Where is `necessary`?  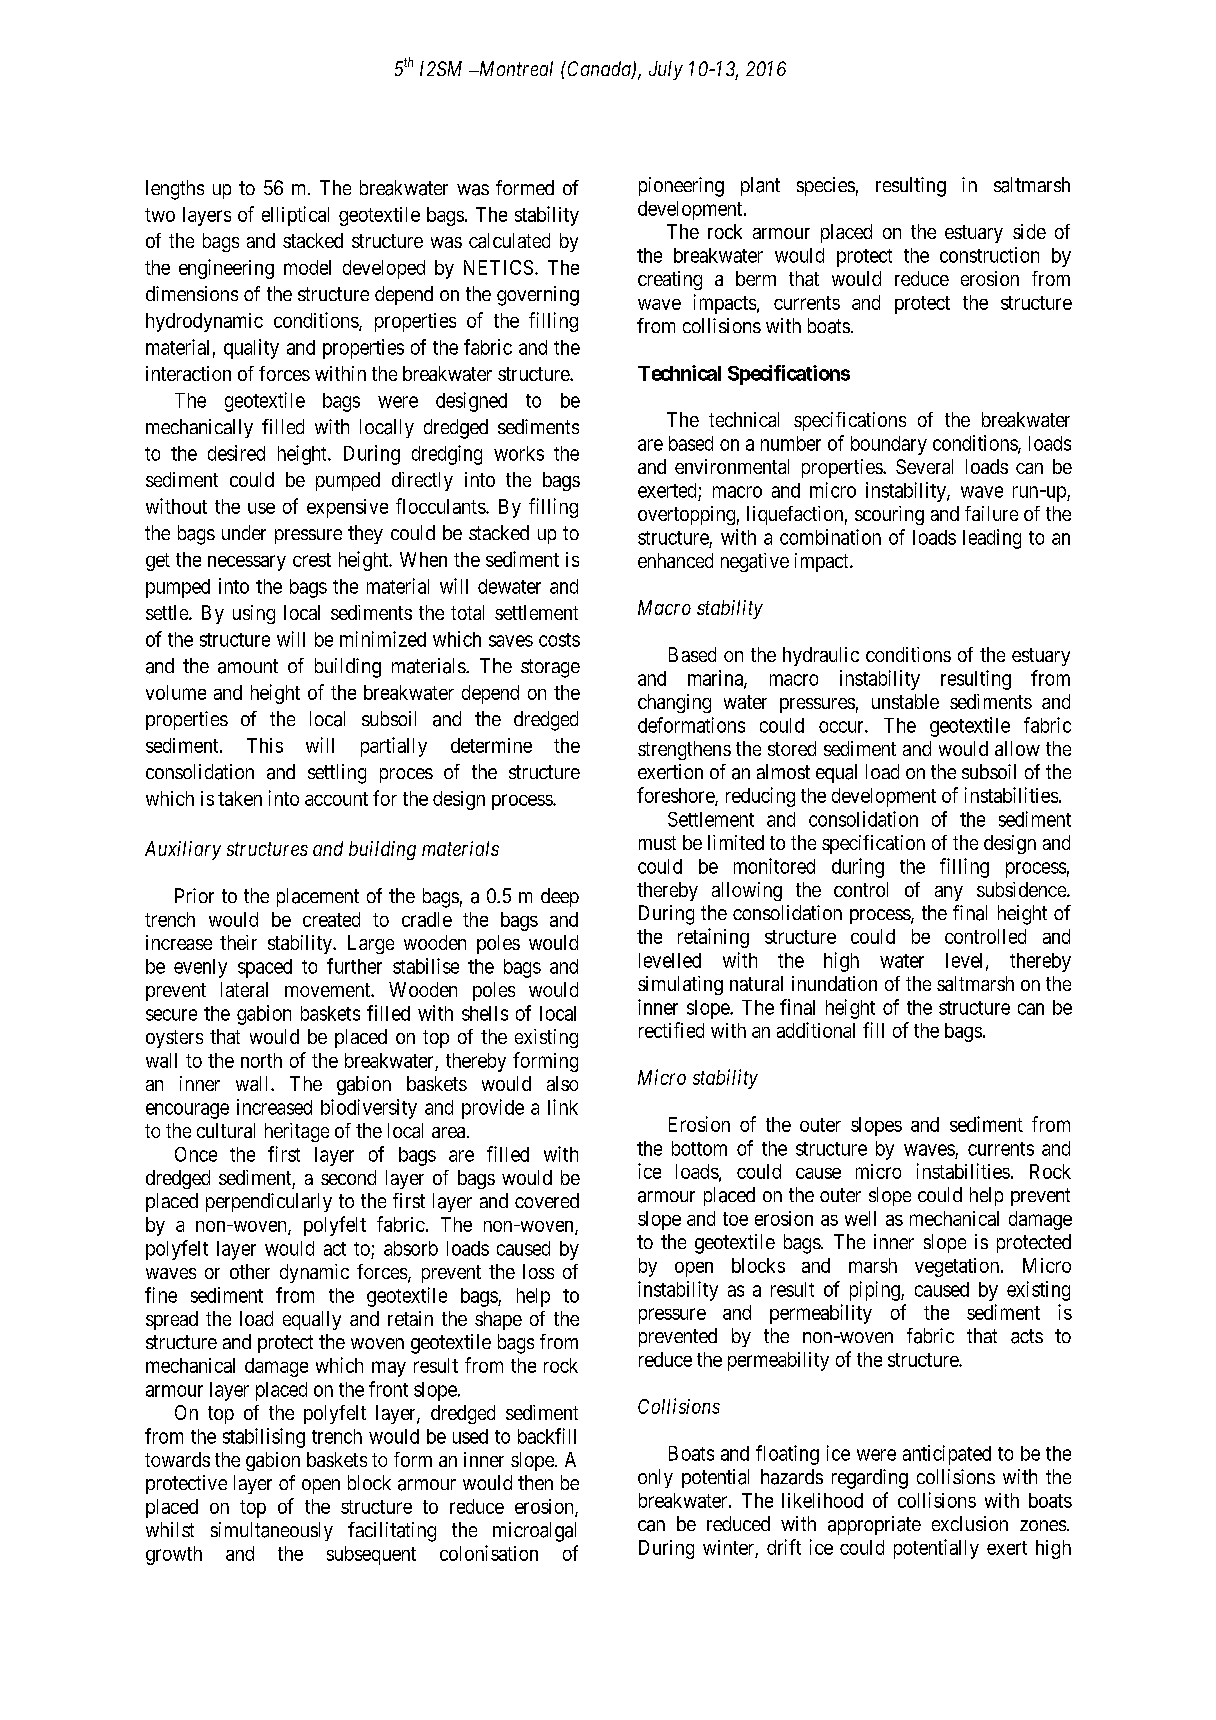 necessary is located at coordinates (247, 563).
